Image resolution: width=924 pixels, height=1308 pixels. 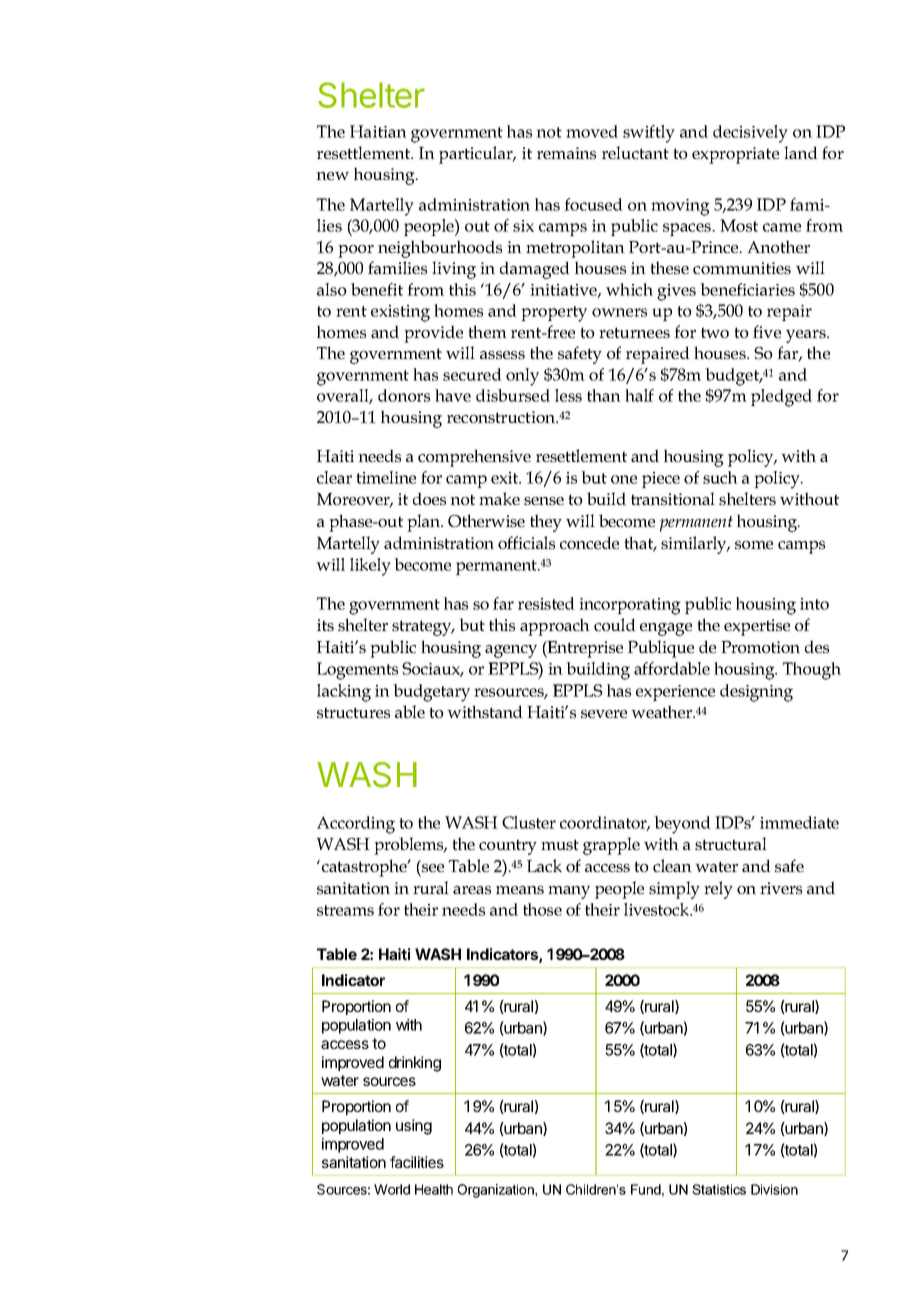 I want to click on remains, so click(x=566, y=153).
